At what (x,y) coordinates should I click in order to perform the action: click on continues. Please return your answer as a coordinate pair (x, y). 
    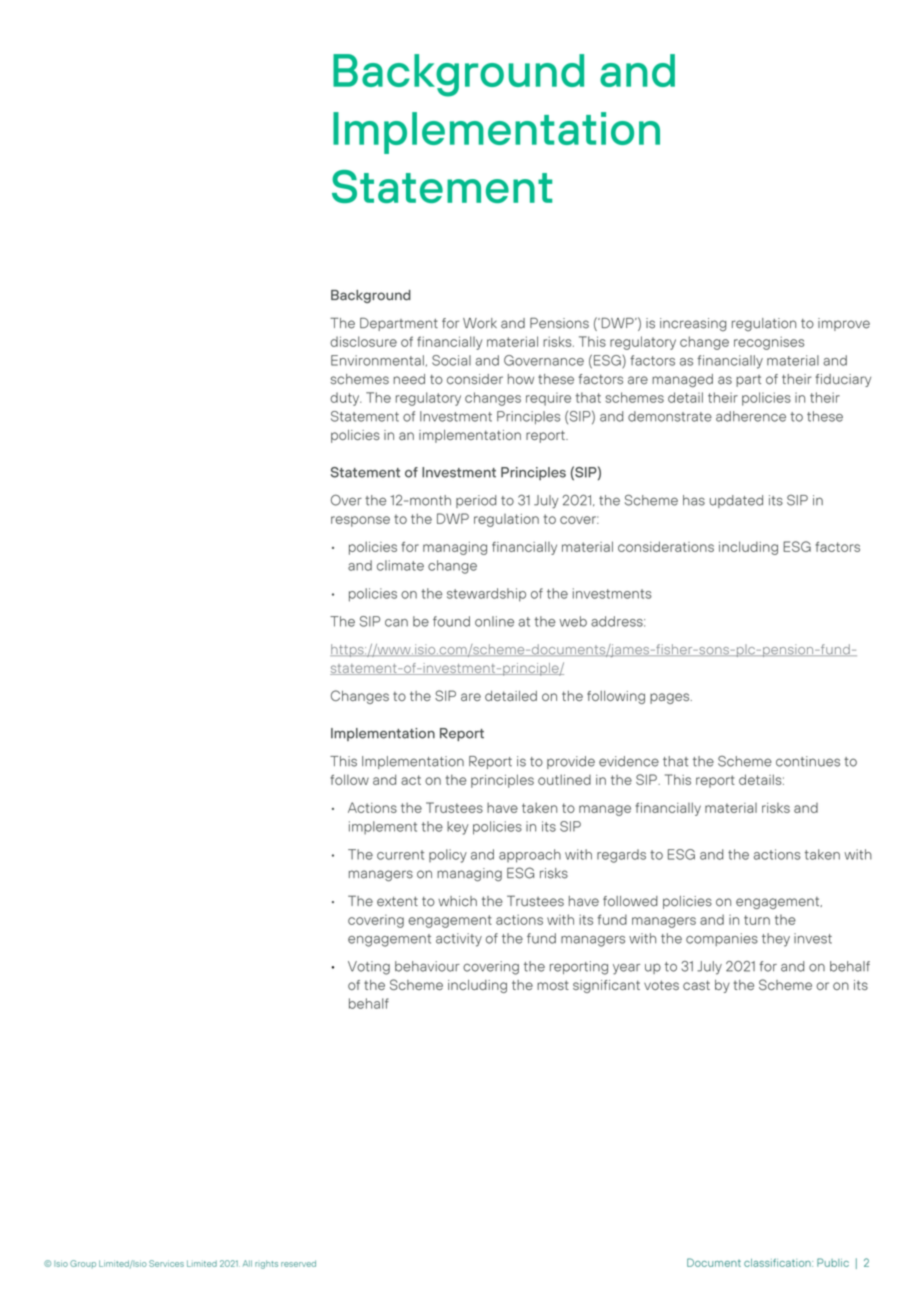
    Looking at the image, I should click on (808, 761).
